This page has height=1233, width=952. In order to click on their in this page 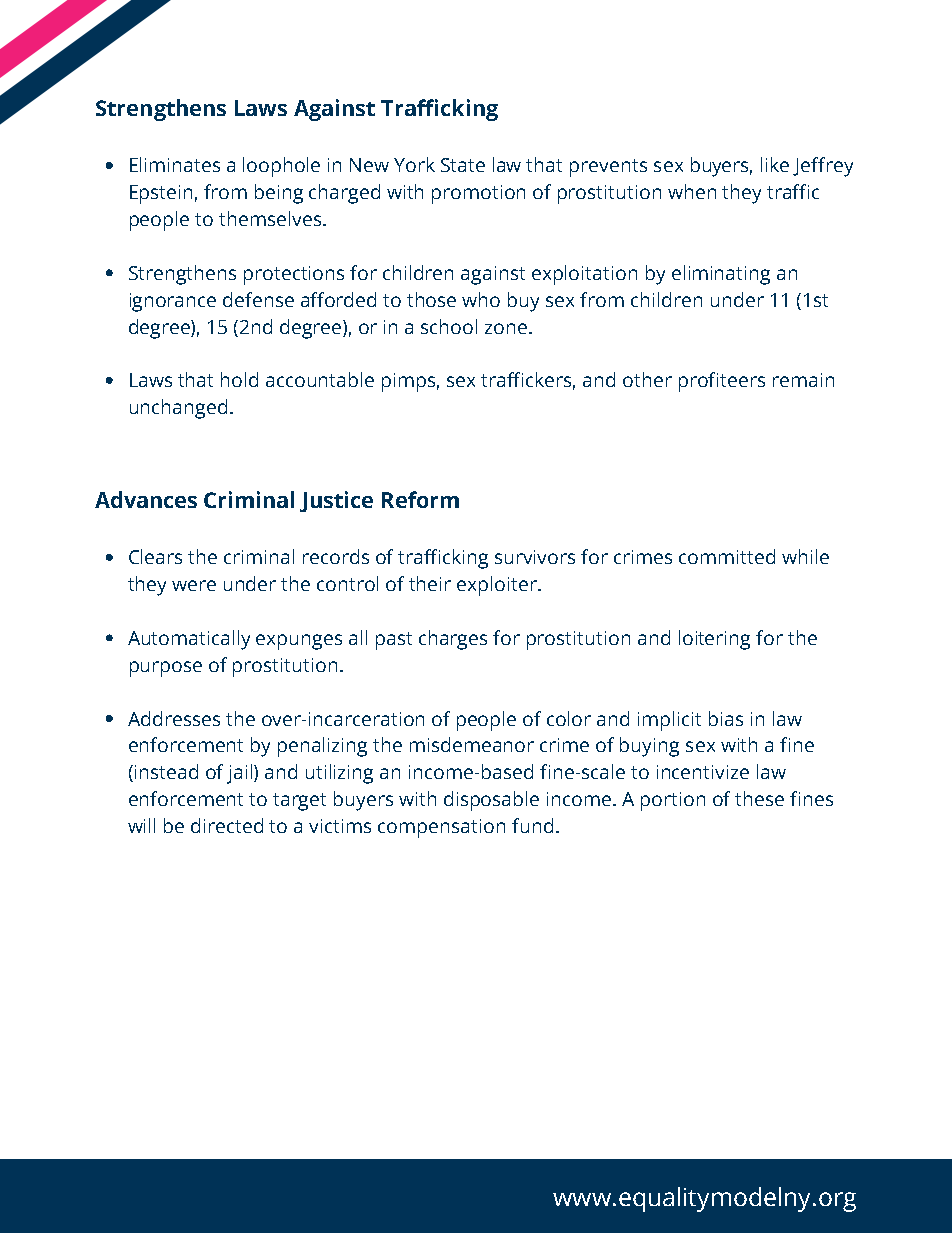, I will do `click(430, 583)`.
